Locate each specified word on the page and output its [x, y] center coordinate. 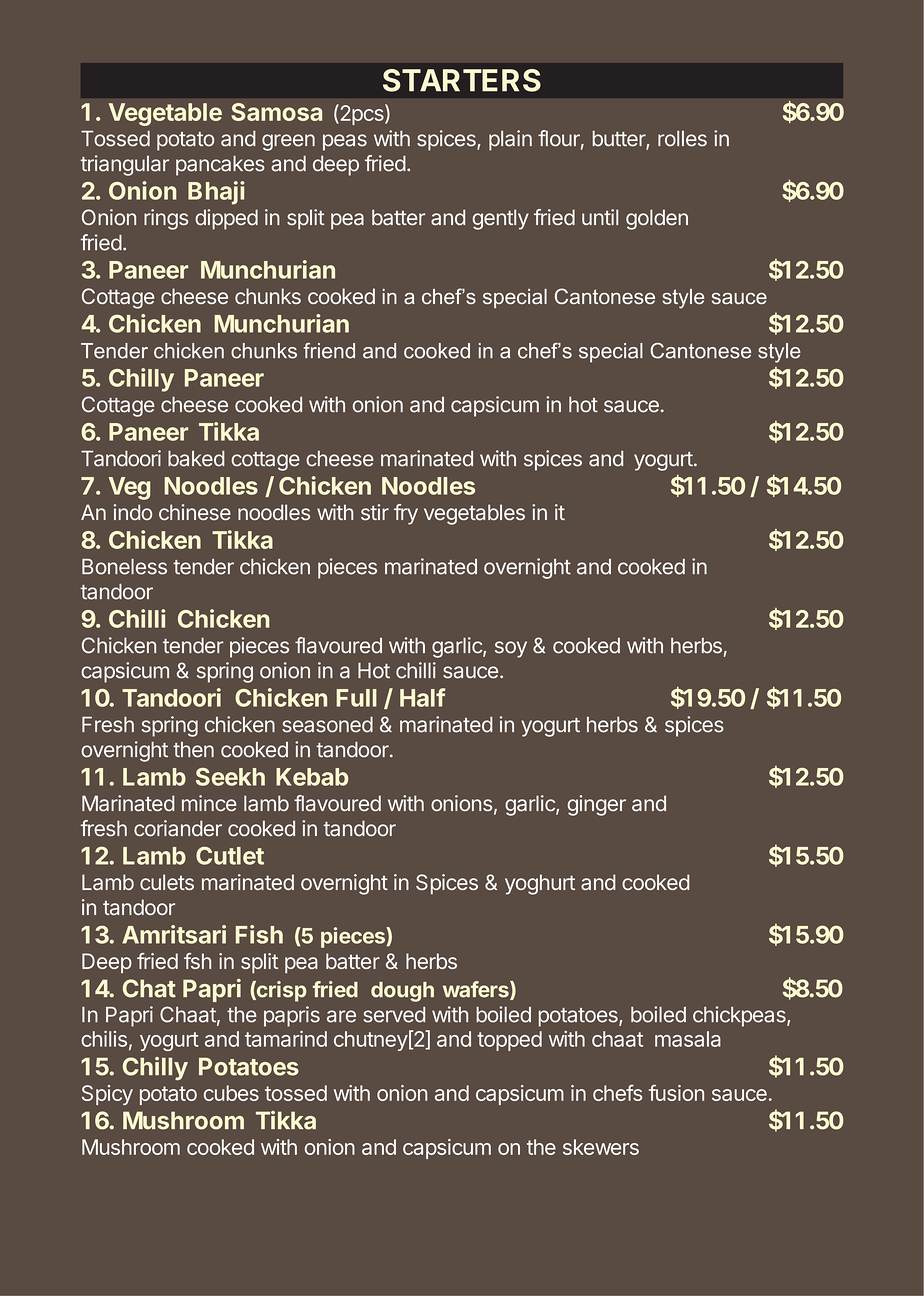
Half [423, 697]
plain [510, 140]
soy [511, 649]
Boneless [124, 567]
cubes [231, 1093]
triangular [125, 165]
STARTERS [462, 80]
